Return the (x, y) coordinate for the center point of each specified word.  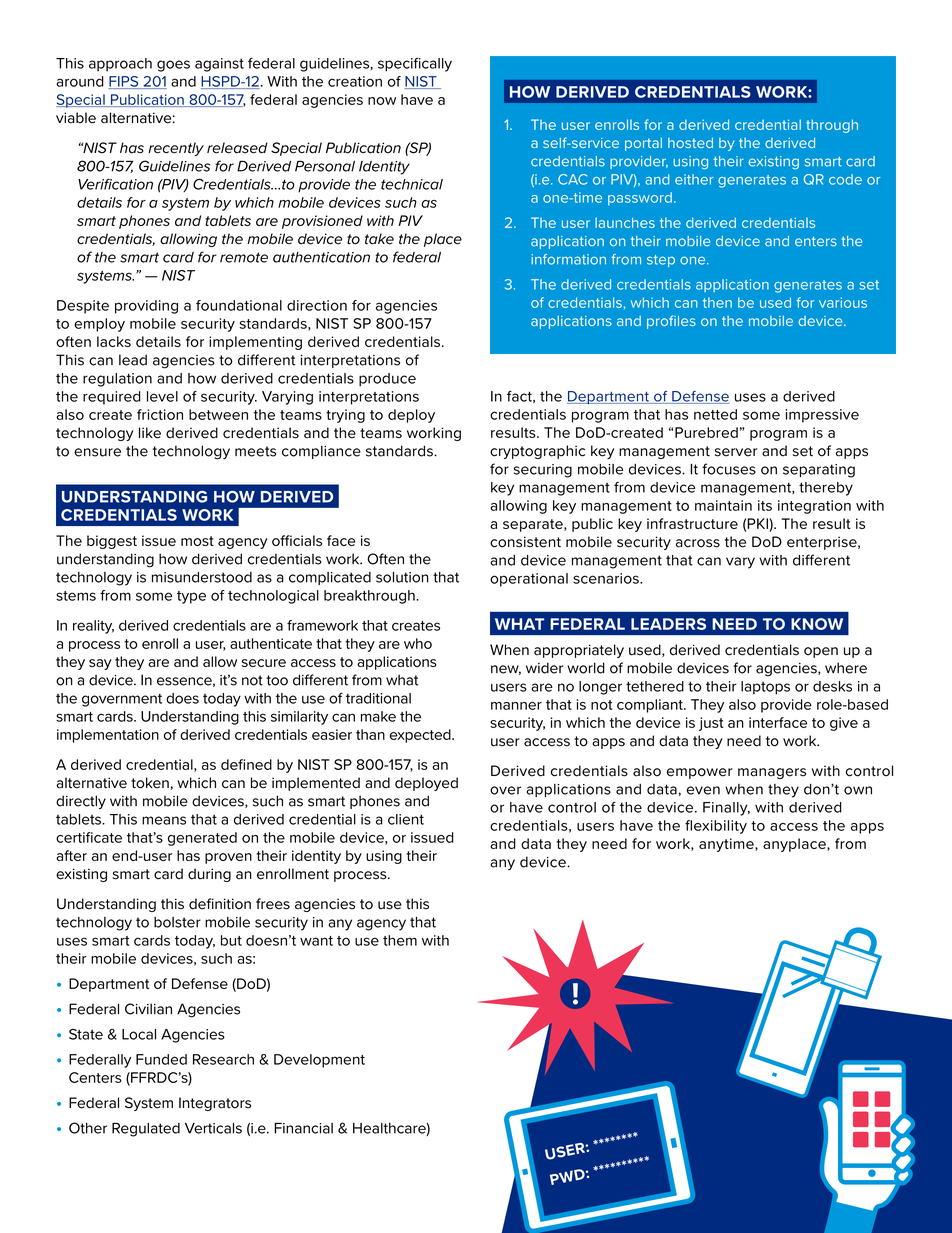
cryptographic (537, 452)
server (736, 452)
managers (772, 773)
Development (319, 1061)
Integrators (215, 1104)
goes (173, 66)
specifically (415, 64)
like (150, 433)
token (150, 783)
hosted (690, 143)
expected (421, 736)
